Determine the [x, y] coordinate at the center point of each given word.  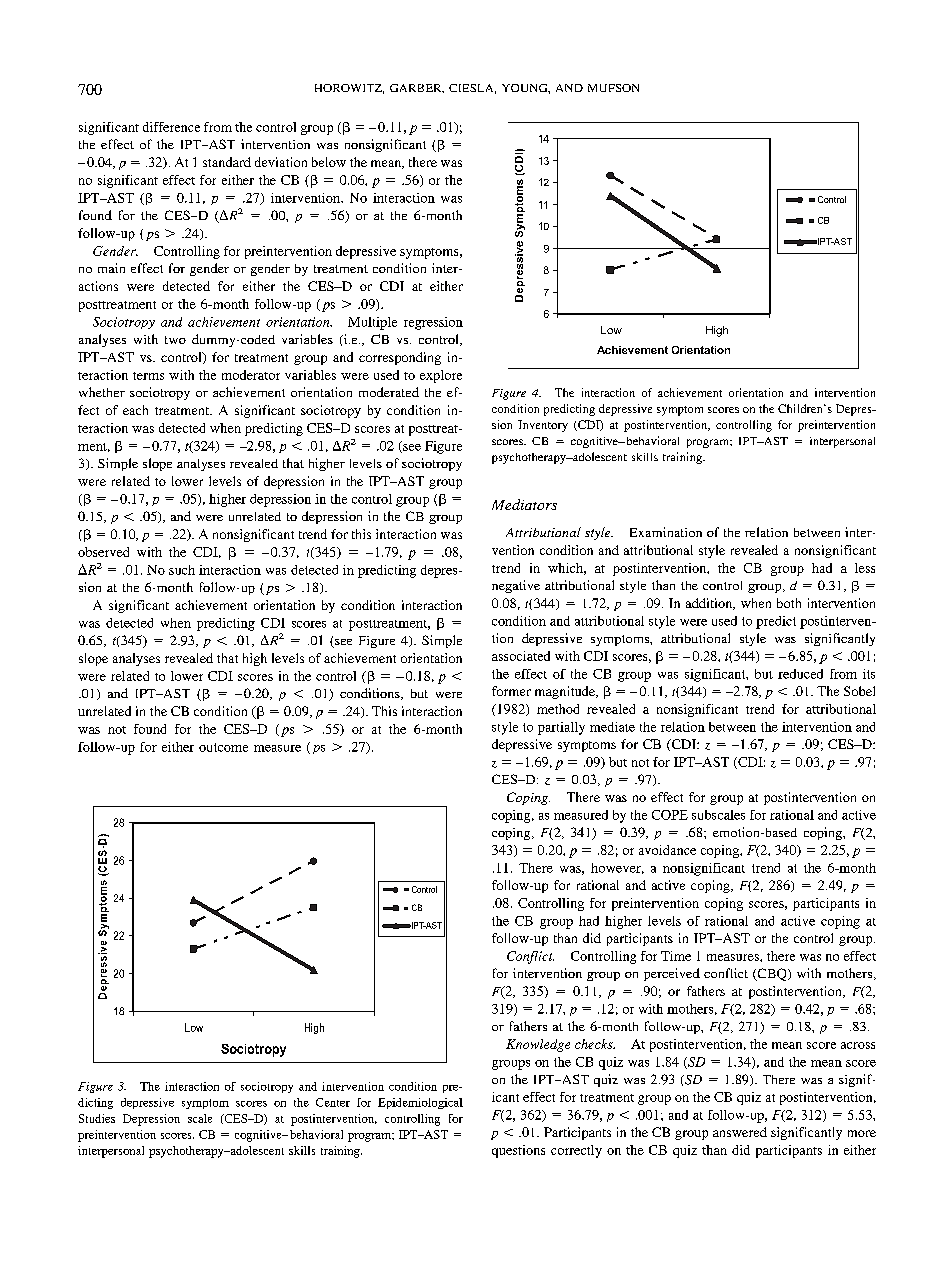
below [329, 162]
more [862, 1133]
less [865, 568]
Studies [97, 1118]
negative [516, 586]
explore [441, 376]
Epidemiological [420, 1103]
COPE [670, 815]
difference [171, 127]
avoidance [667, 850]
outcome [223, 747]
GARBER [417, 88]
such [182, 570]
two [175, 340]
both [789, 603]
